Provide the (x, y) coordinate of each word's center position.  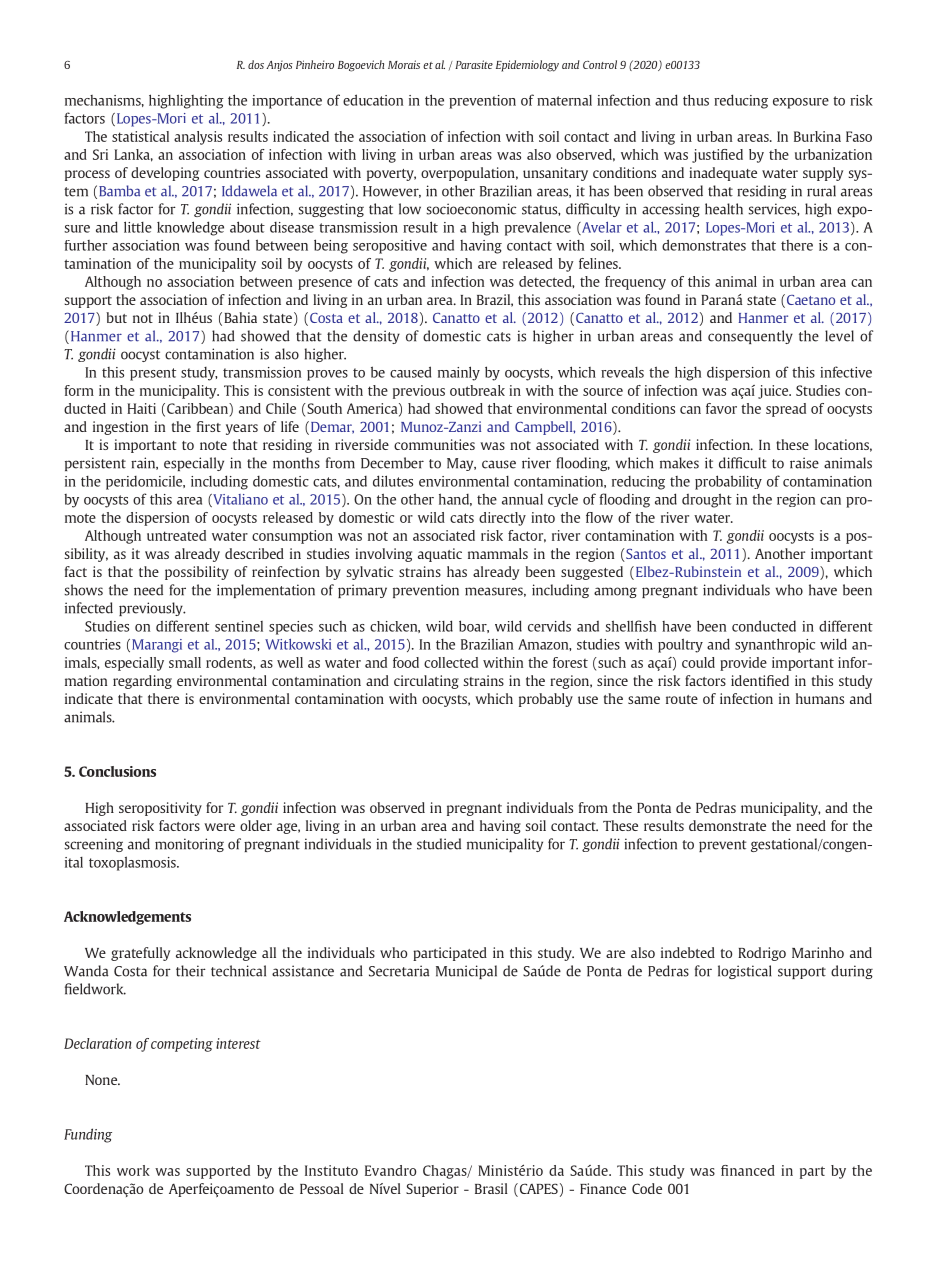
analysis (198, 138)
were (219, 827)
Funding (88, 1135)
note (213, 445)
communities (434, 444)
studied (439, 844)
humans (820, 698)
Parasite (474, 64)
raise (804, 463)
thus (696, 100)
